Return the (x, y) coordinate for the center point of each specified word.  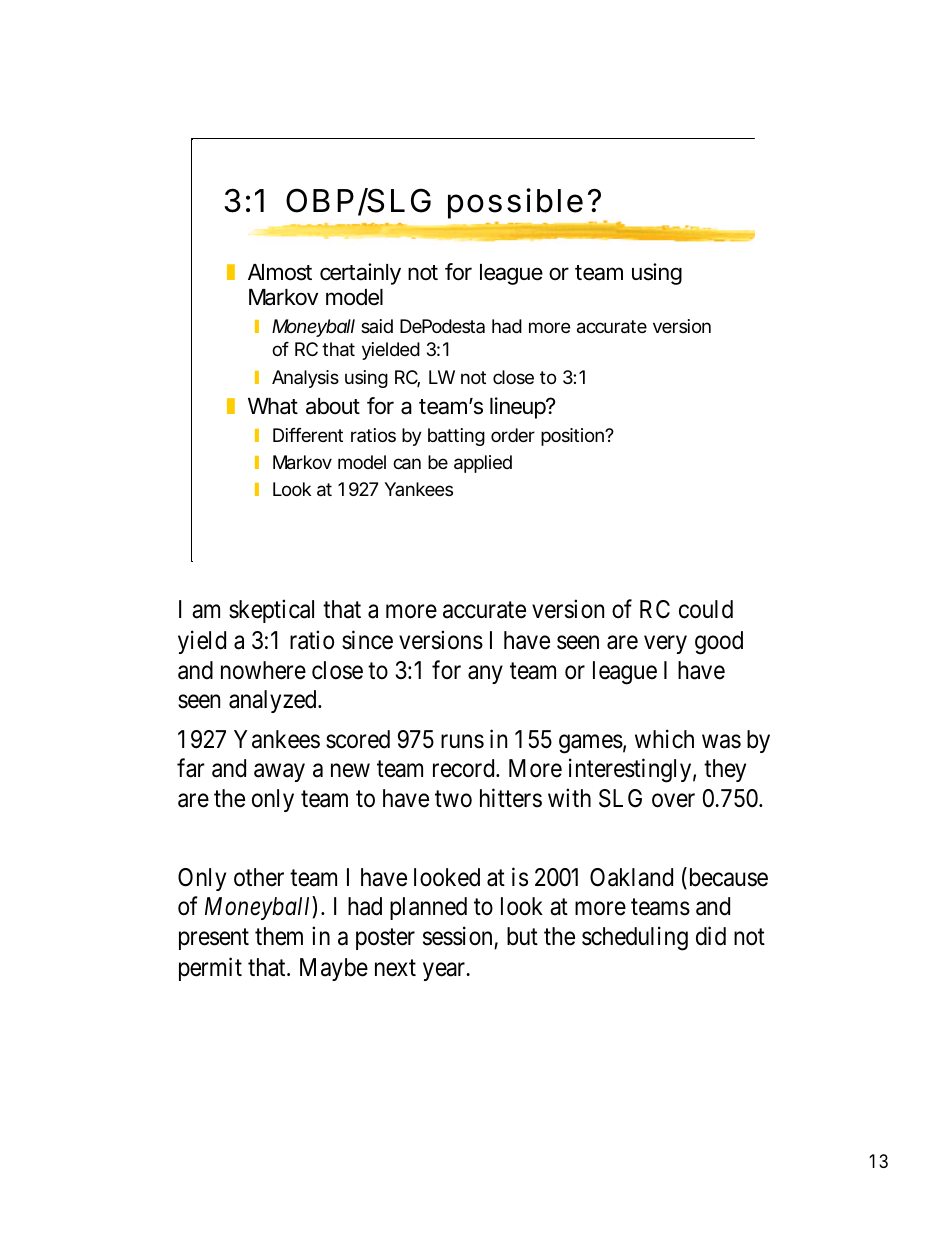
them (279, 936)
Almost (280, 272)
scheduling (635, 939)
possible (515, 203)
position (574, 437)
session (457, 936)
